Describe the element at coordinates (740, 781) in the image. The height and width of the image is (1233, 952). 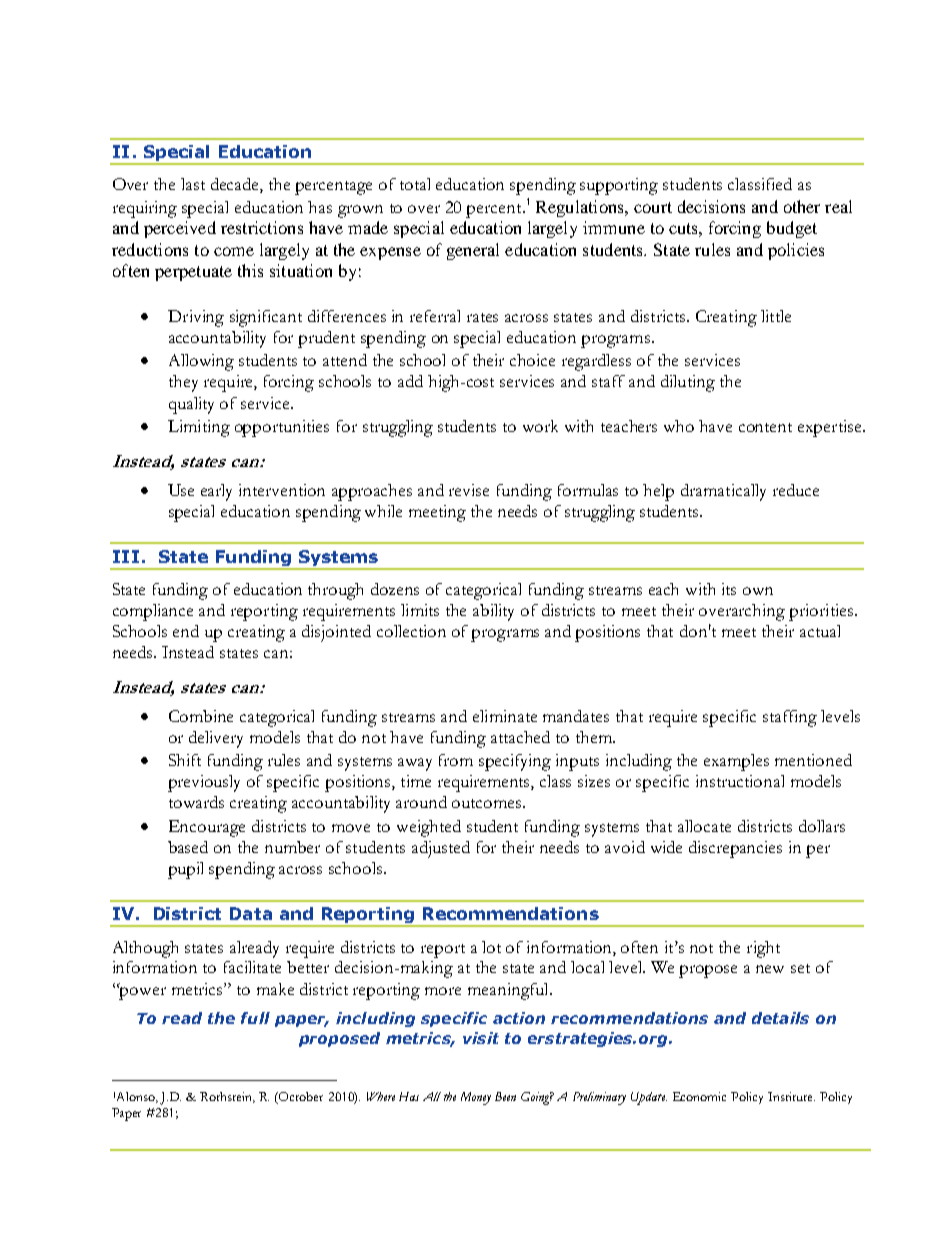
I see `instructional` at that location.
